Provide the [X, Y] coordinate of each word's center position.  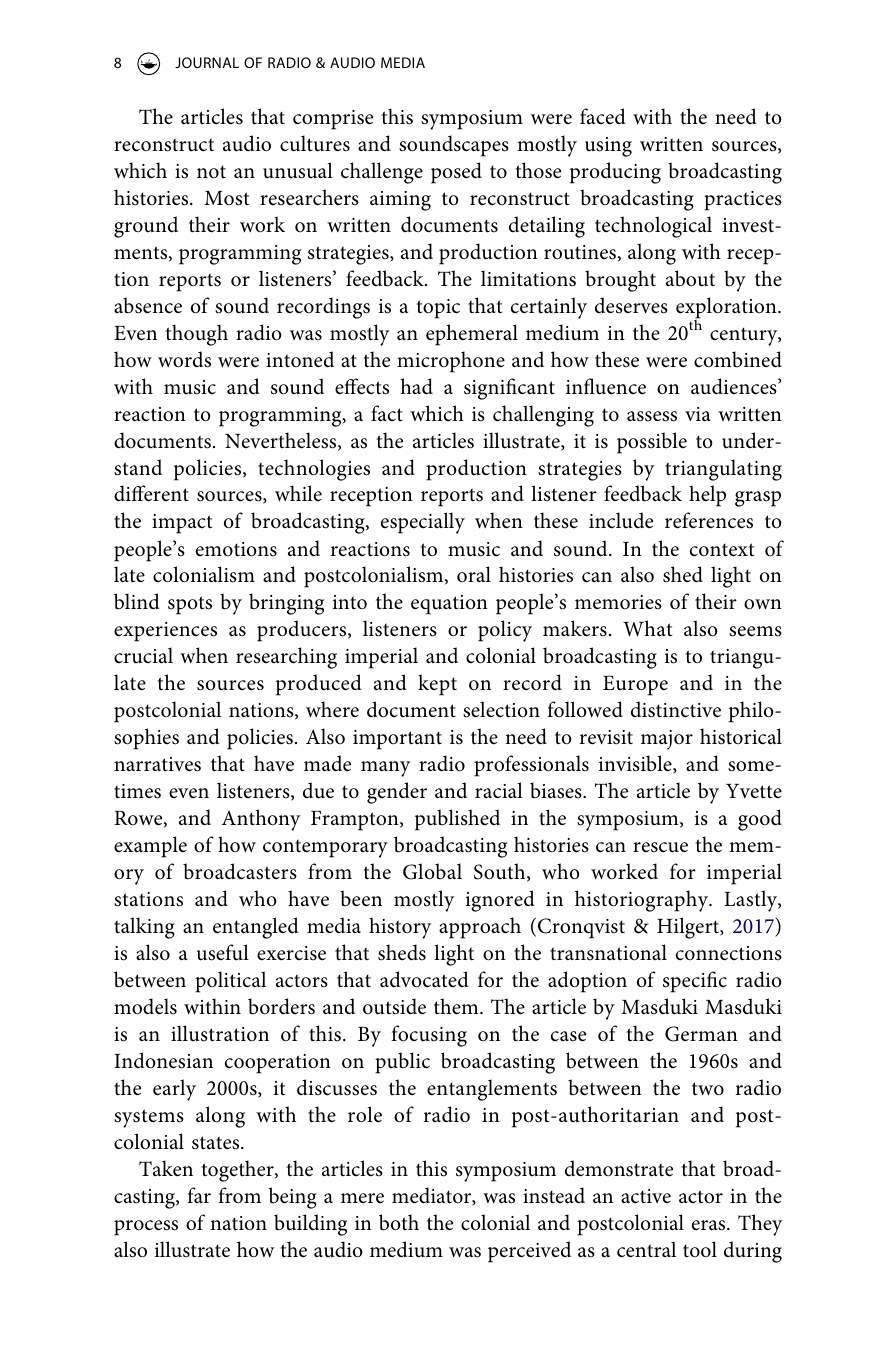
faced [603, 116]
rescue [660, 847]
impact [182, 524]
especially [423, 523]
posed [456, 173]
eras [710, 1225]
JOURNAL [207, 62]
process [146, 1228]
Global [432, 871]
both [399, 1222]
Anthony [261, 820]
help [707, 496]
